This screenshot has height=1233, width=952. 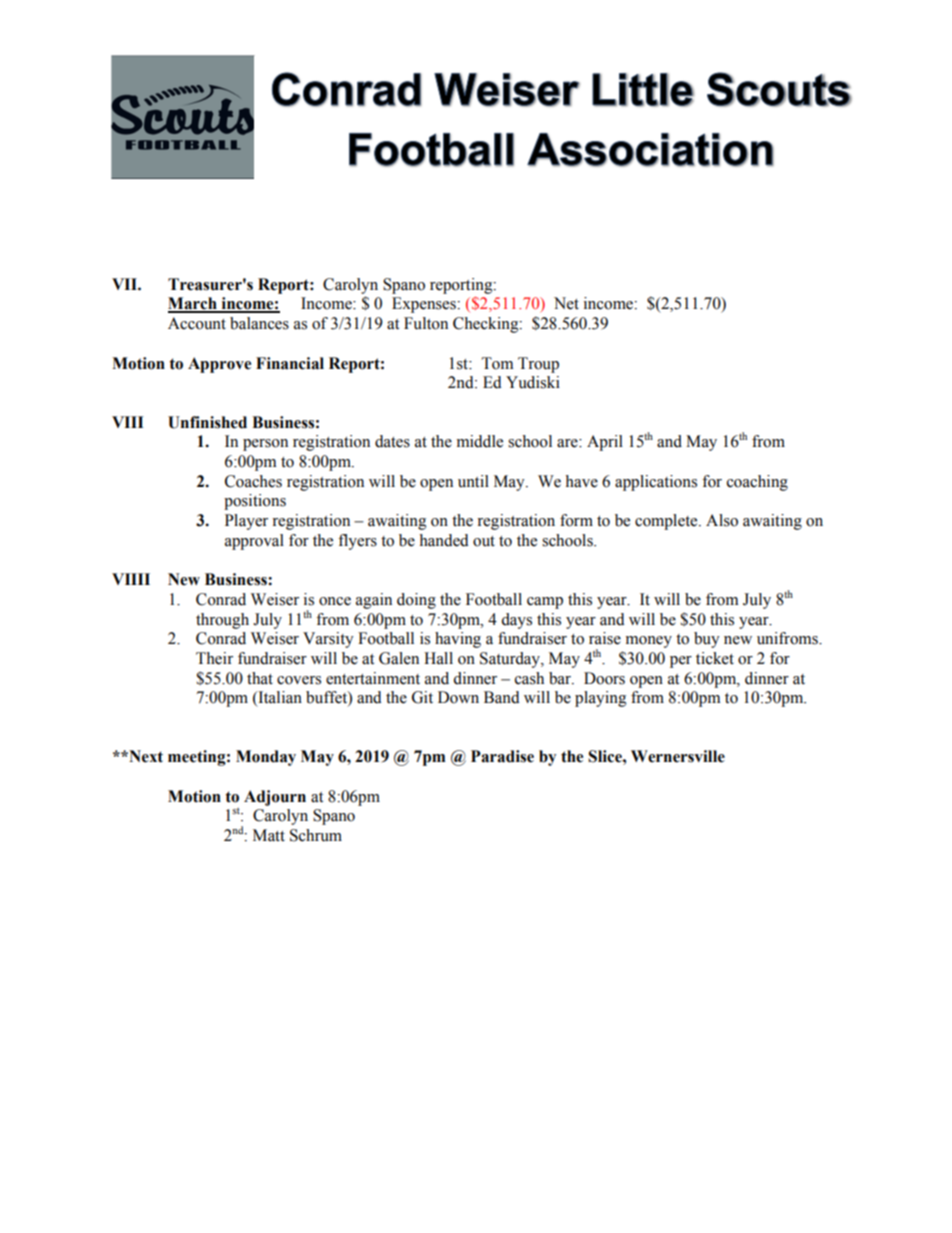 I want to click on person, so click(x=265, y=445).
